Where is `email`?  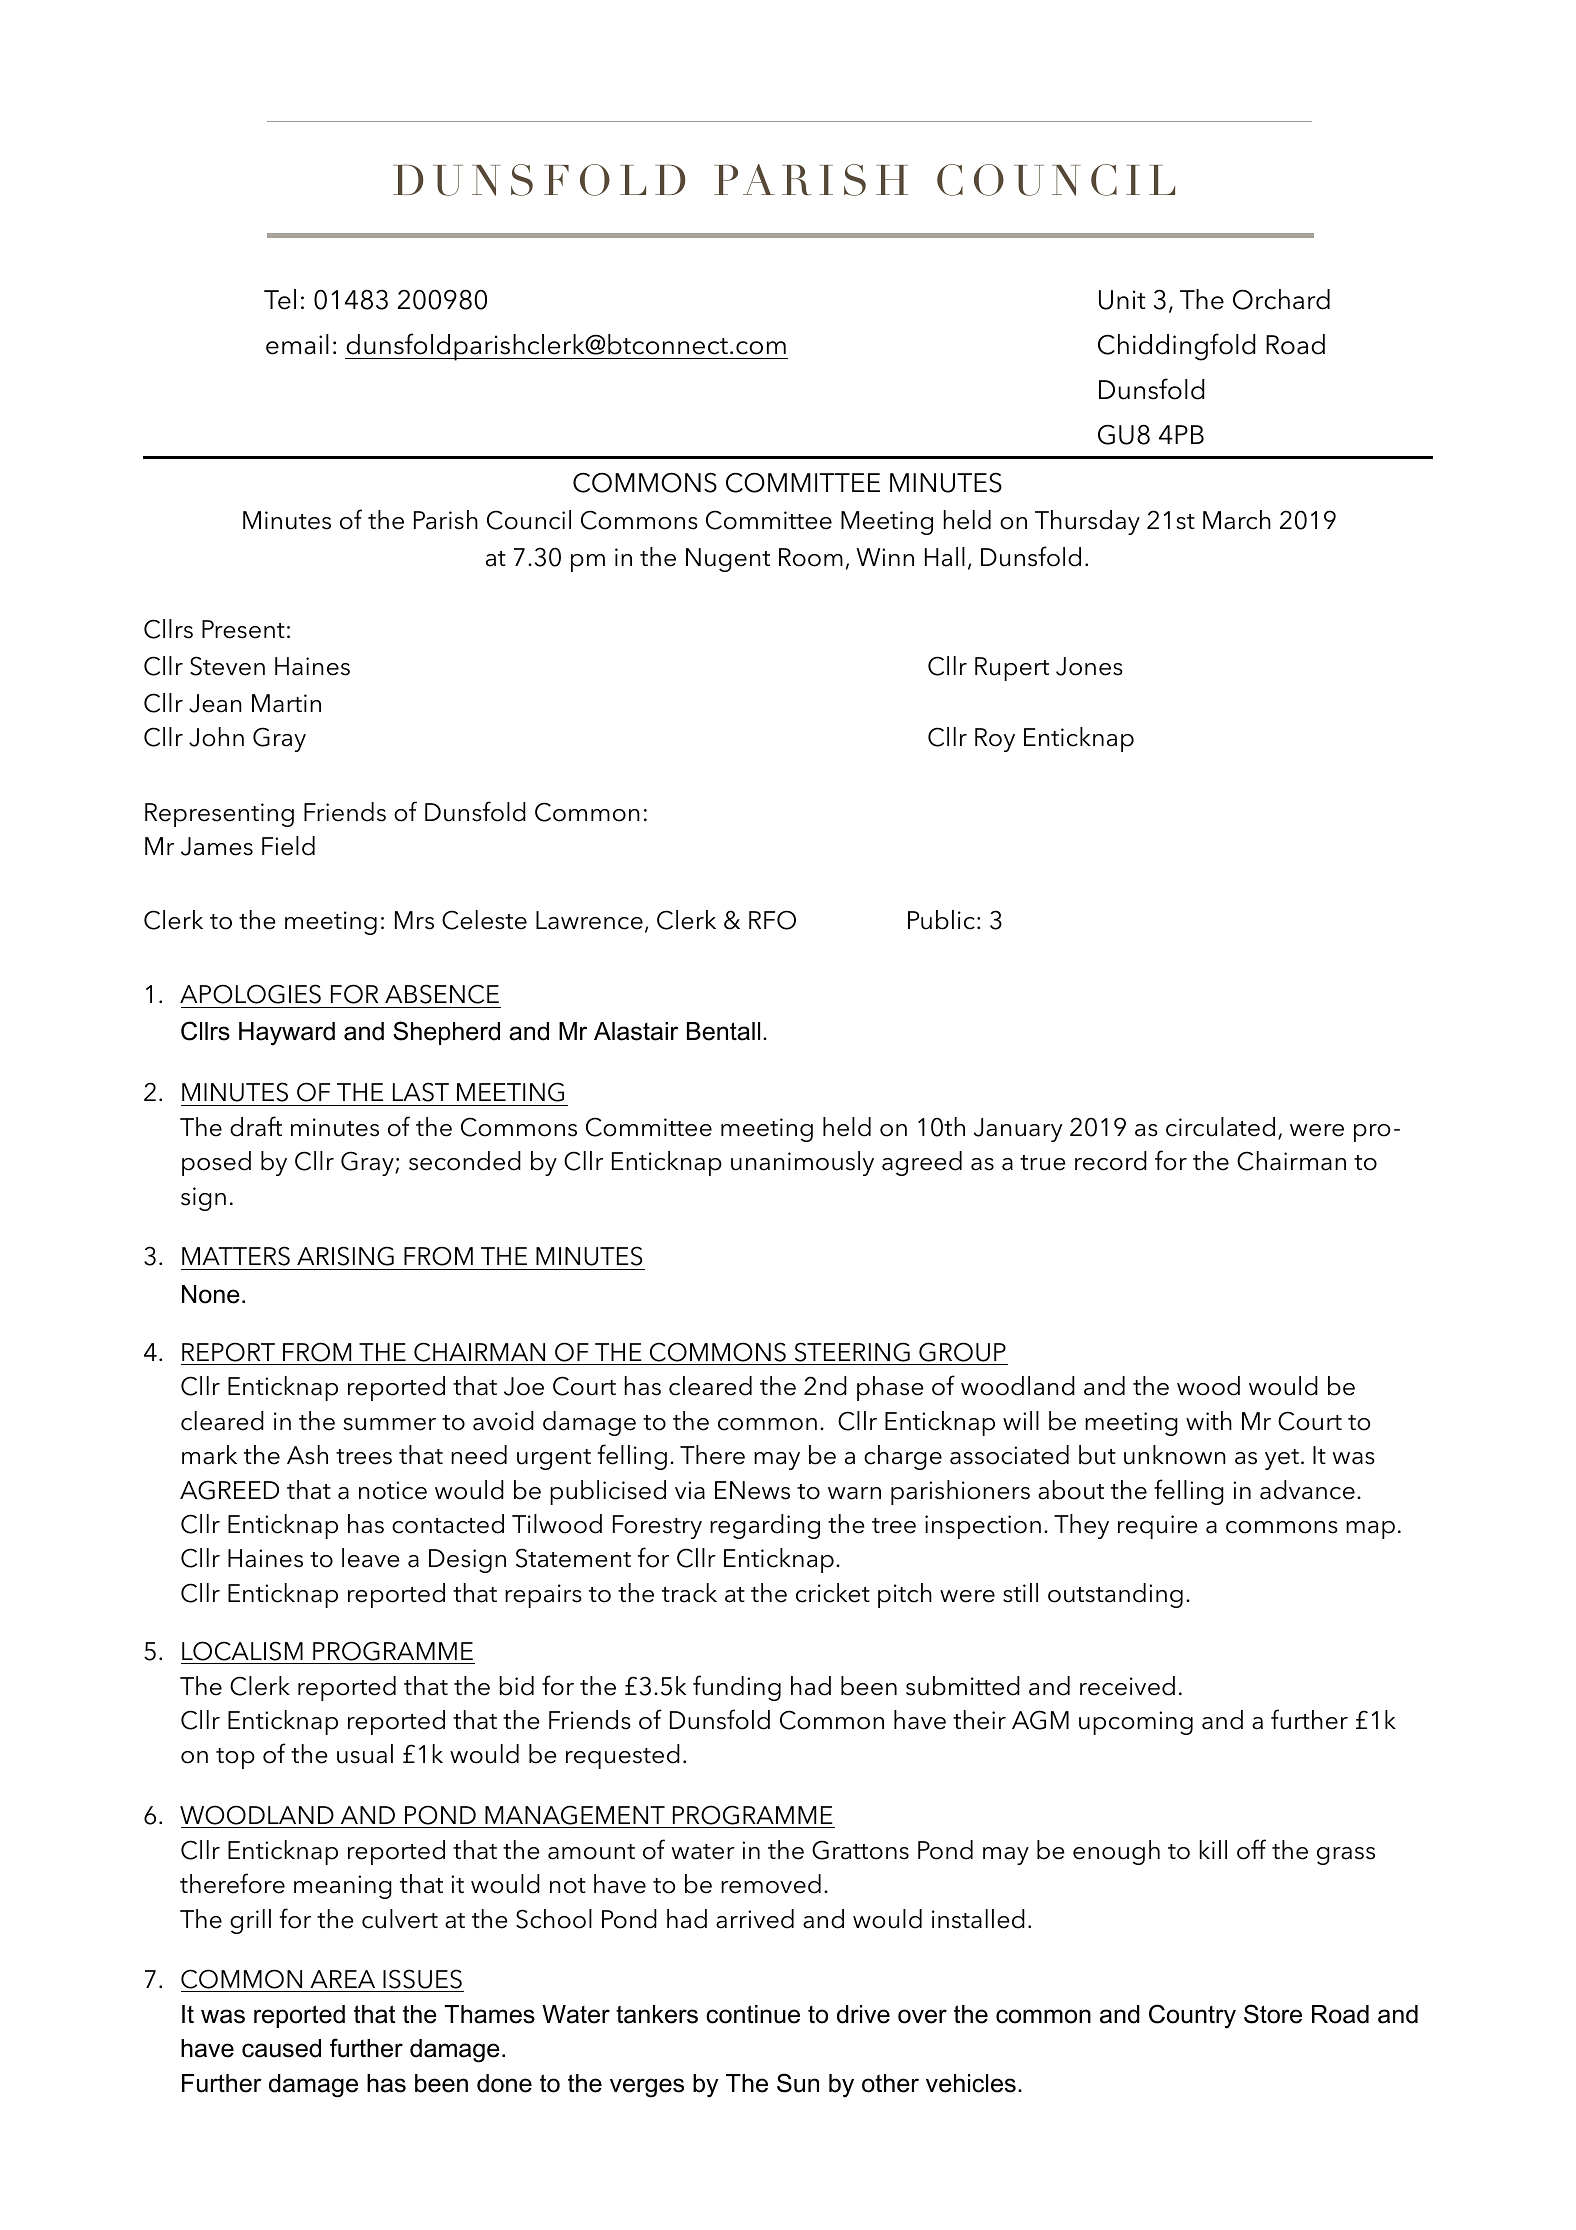 email is located at coordinates (297, 344).
